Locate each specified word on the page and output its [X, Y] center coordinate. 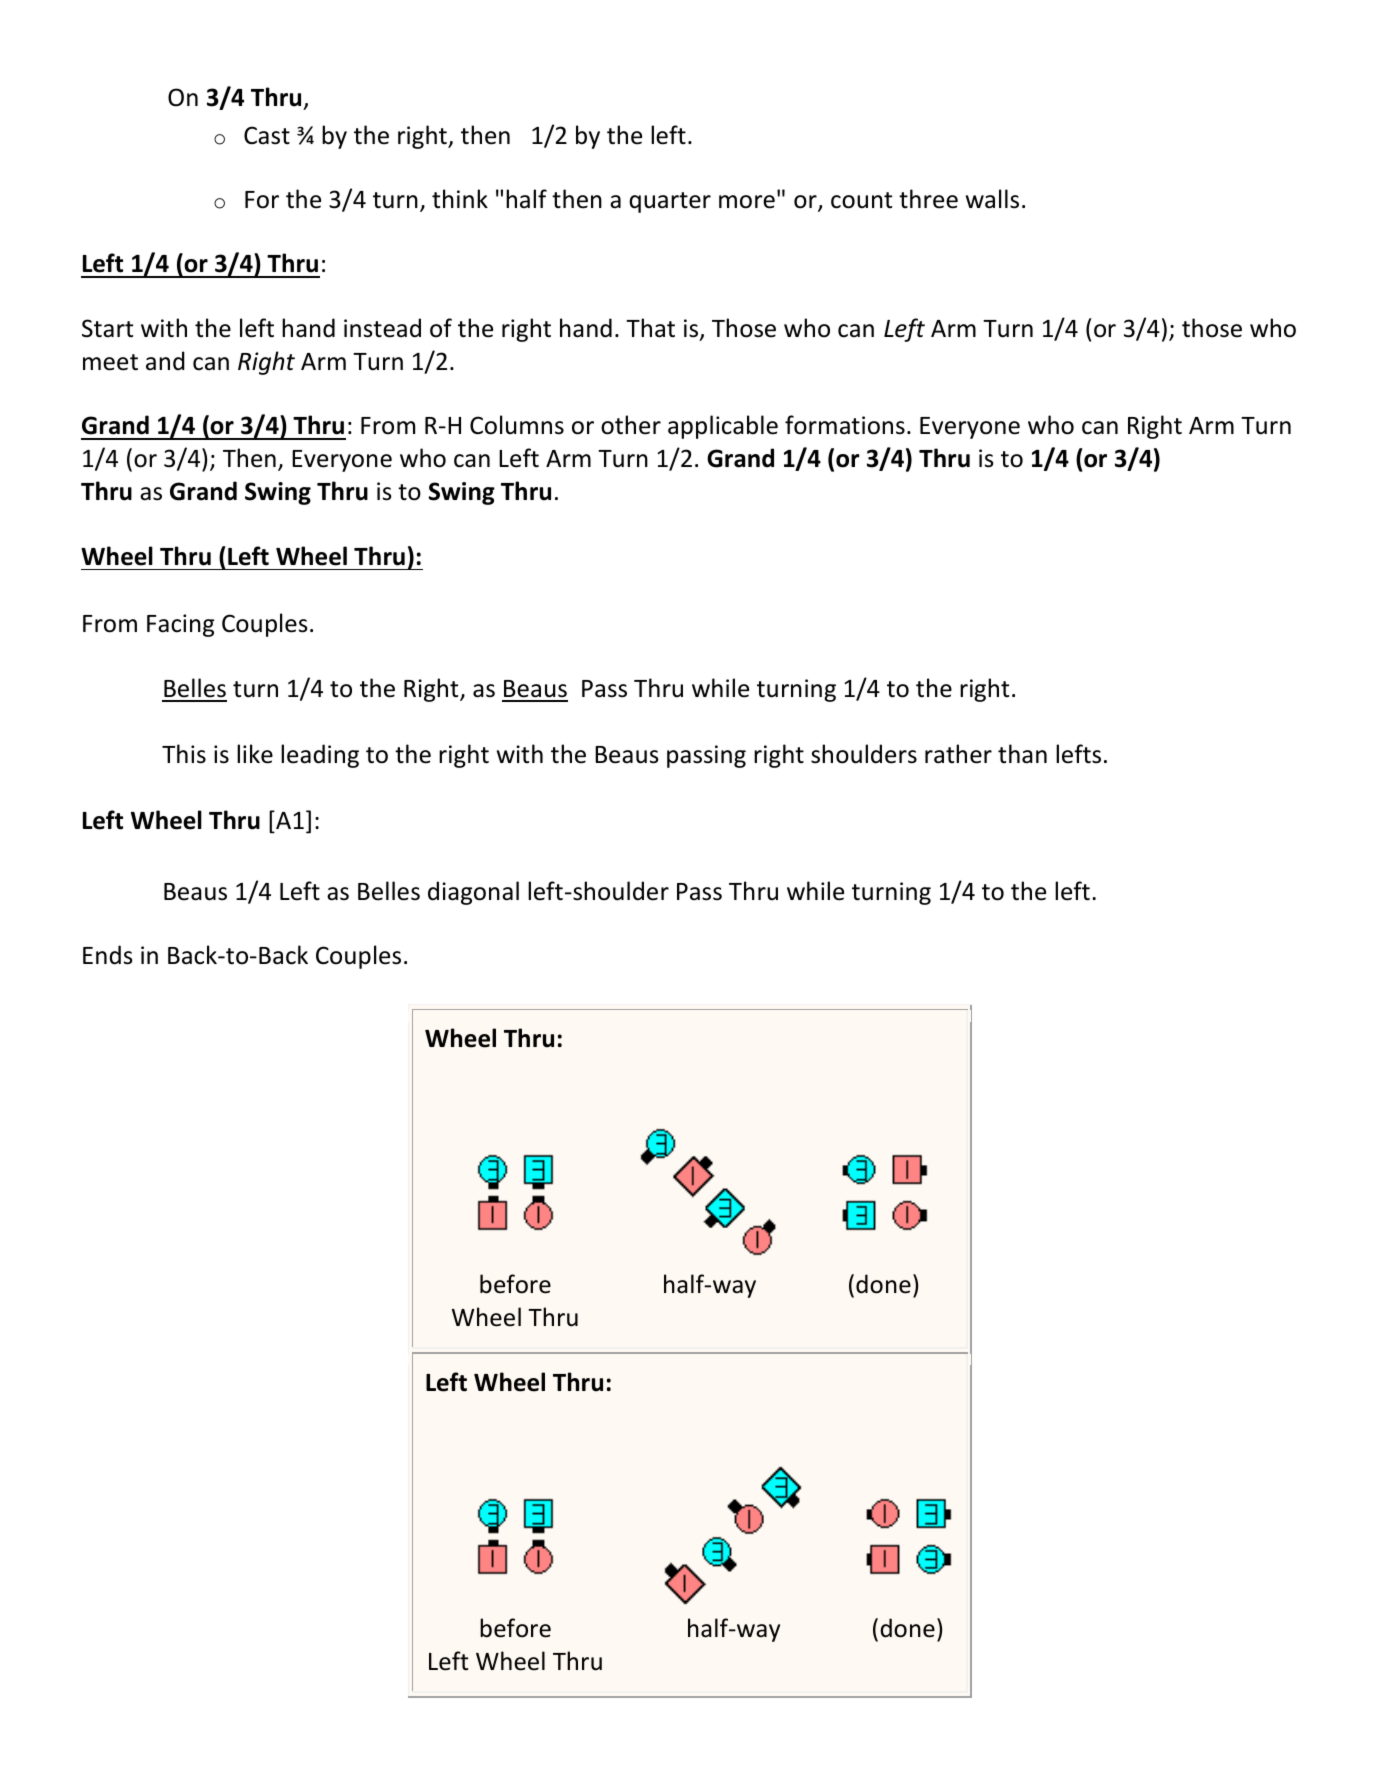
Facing [180, 625]
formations [845, 425]
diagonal [473, 893]
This [184, 754]
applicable [723, 427]
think [460, 198]
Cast [267, 135]
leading [320, 756]
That [650, 328]
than [1022, 754]
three [928, 199]
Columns [517, 425]
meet [110, 362]
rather [958, 754]
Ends [108, 955]
